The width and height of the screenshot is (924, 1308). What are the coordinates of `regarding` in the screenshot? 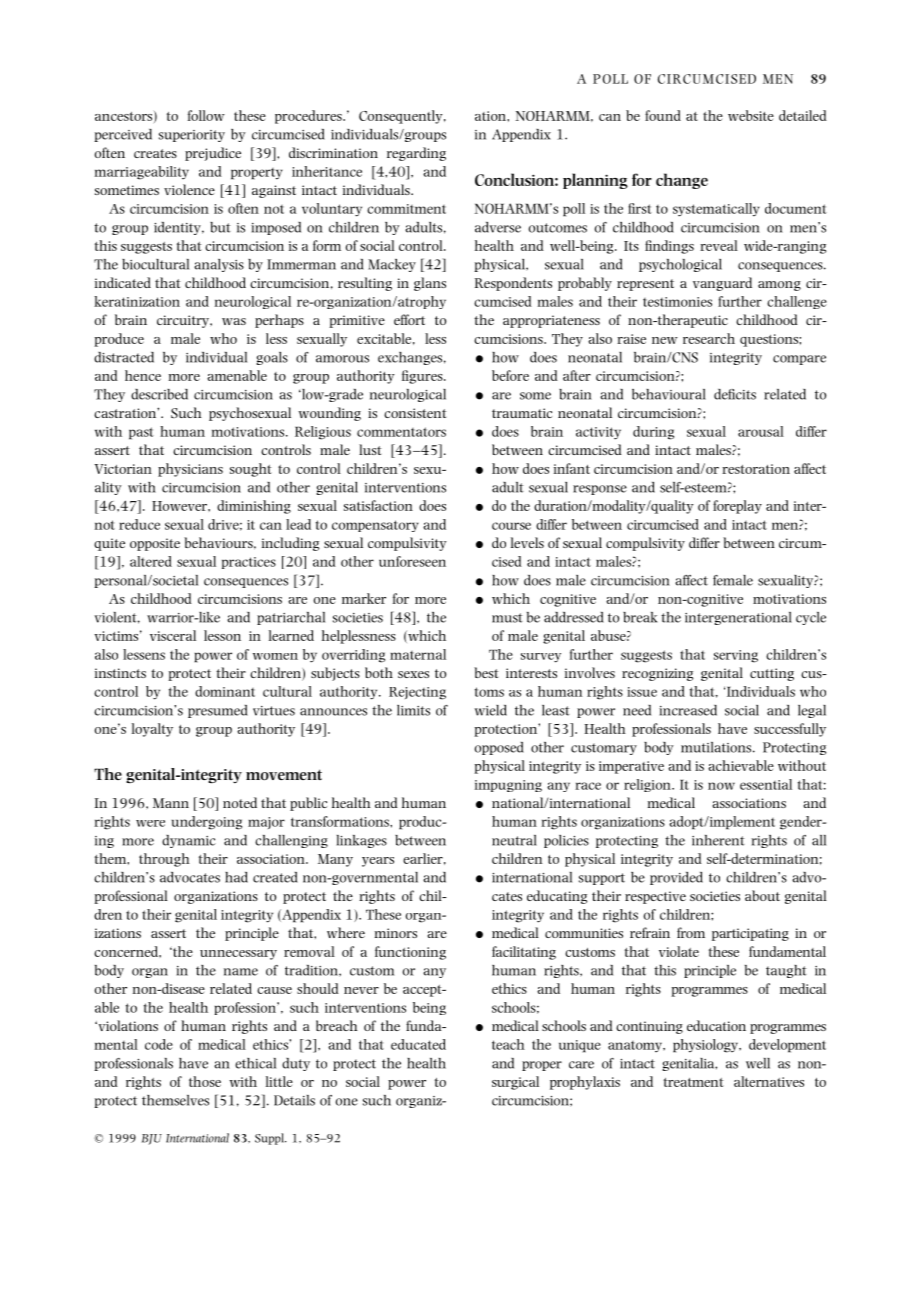 It's located at (416, 154).
